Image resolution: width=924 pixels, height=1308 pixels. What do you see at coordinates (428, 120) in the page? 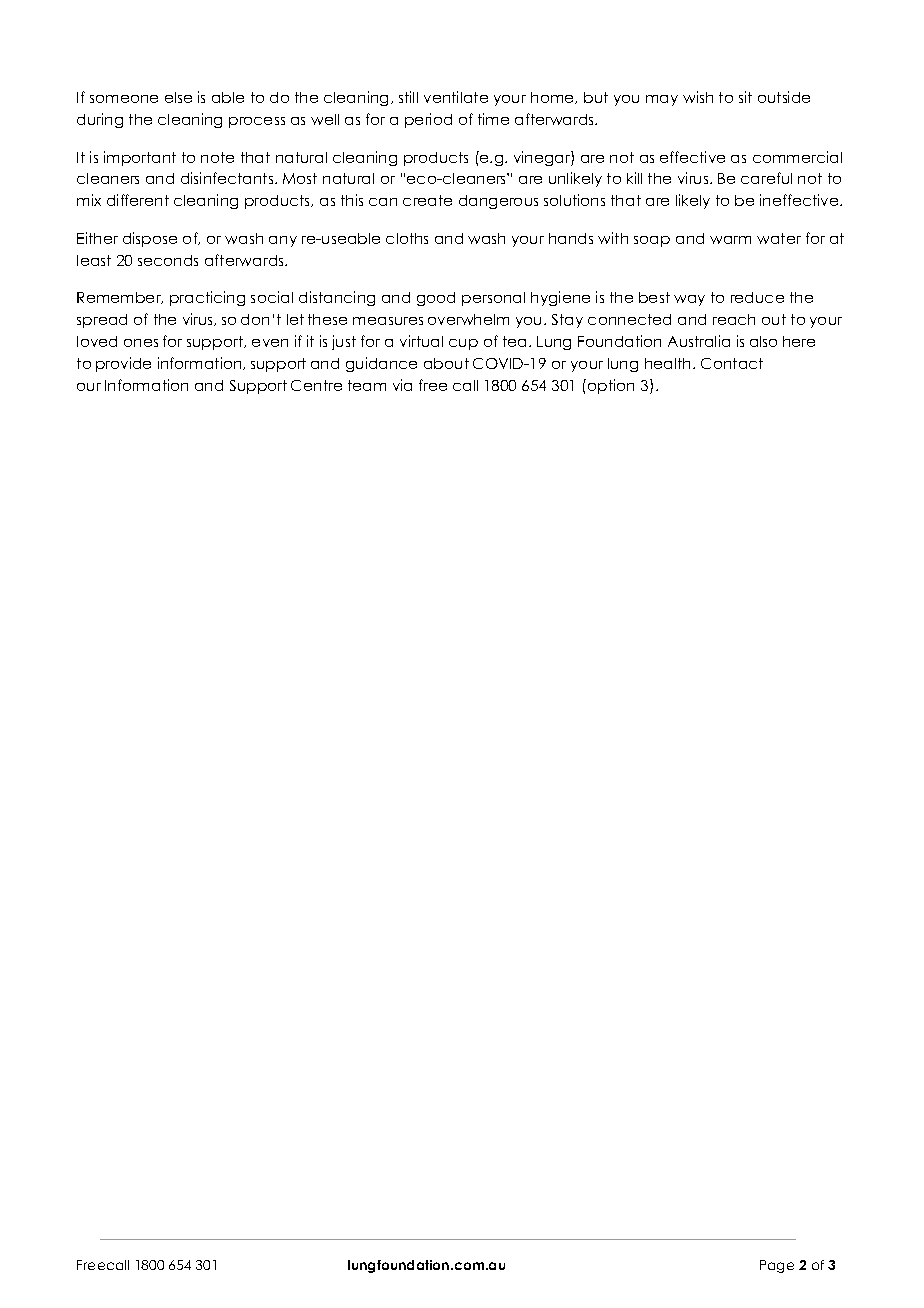
I see `period` at bounding box center [428, 120].
